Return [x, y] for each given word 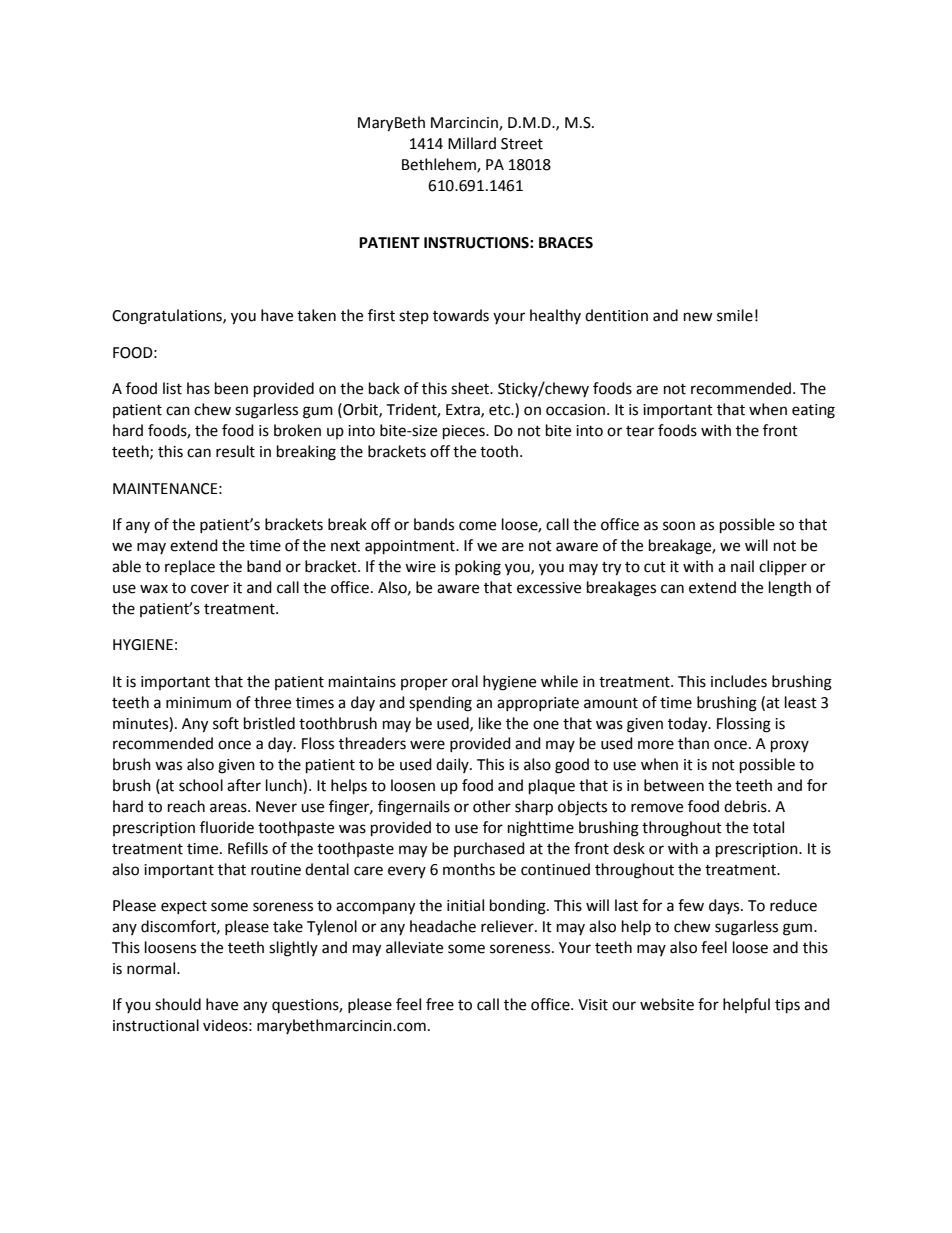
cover [210, 589]
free [440, 1004]
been [231, 388]
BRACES [566, 243]
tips [787, 1006]
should [178, 1004]
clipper [783, 567]
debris [746, 806]
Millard [472, 143]
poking [478, 568]
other [492, 806]
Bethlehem [440, 165]
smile [735, 315]
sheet [471, 388]
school [201, 785]
